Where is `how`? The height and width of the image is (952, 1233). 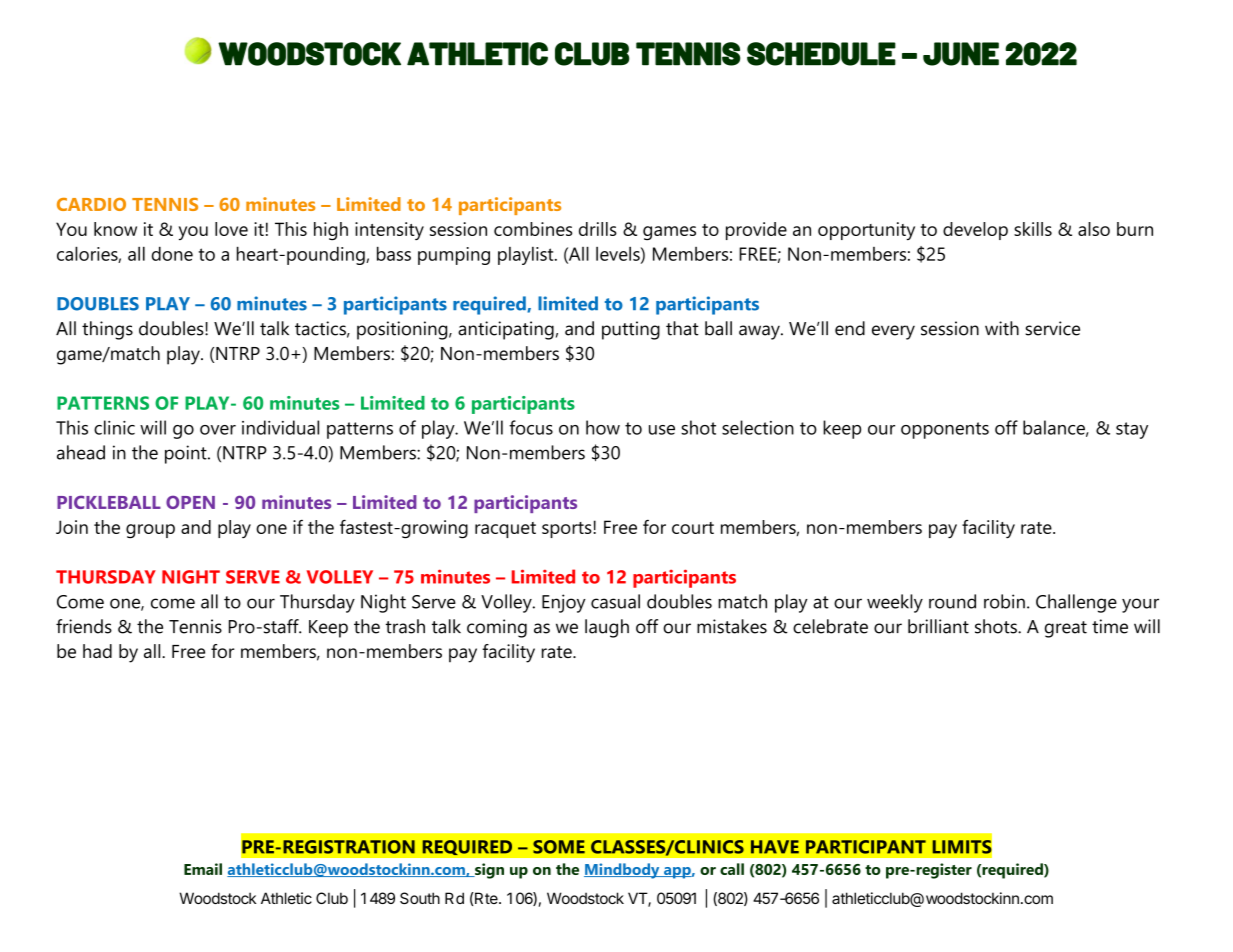 how is located at coordinates (603, 427).
